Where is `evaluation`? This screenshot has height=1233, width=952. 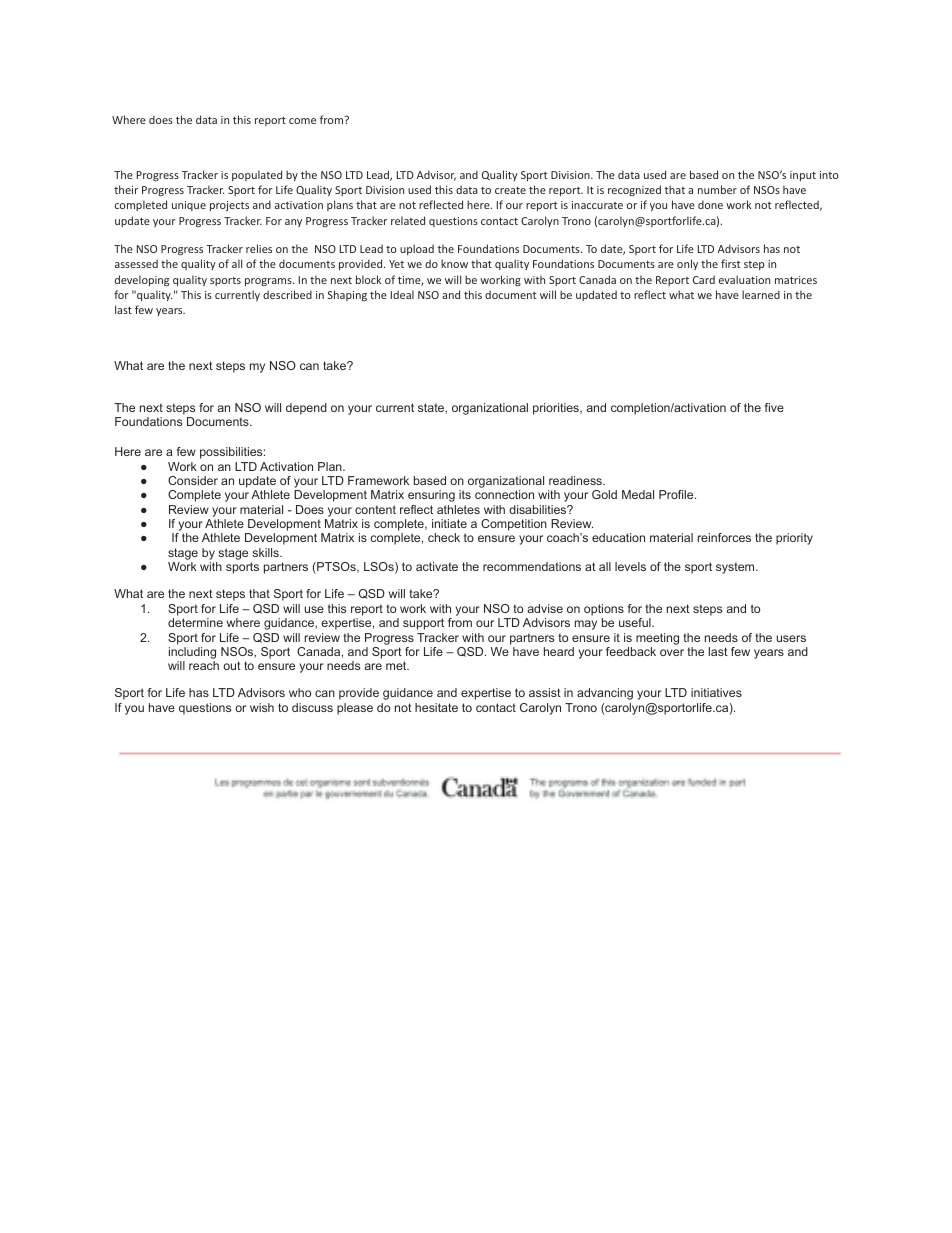
evaluation is located at coordinates (744, 279).
